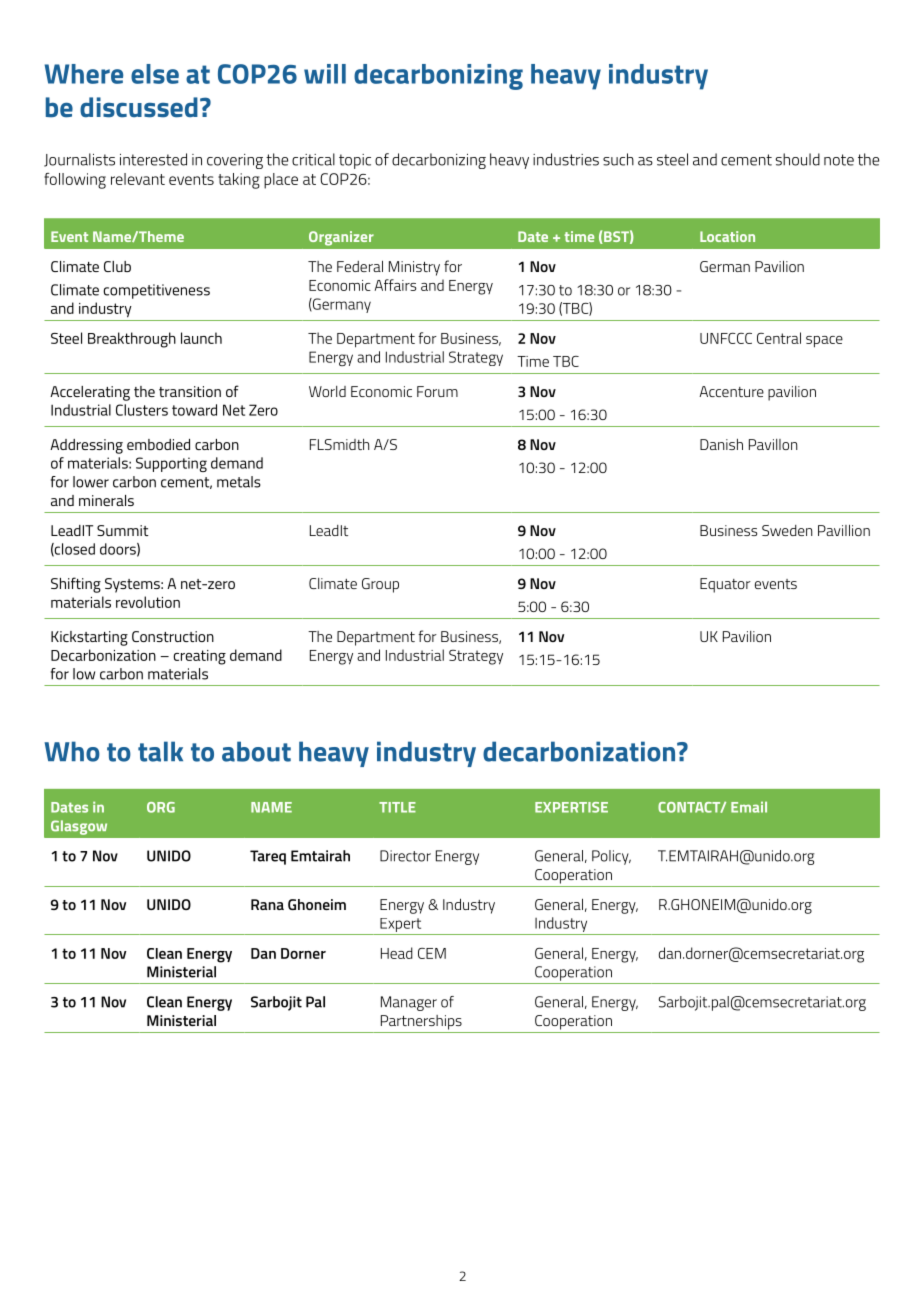 Image resolution: width=924 pixels, height=1308 pixels. Describe the element at coordinates (409, 1003) in the screenshot. I see `Manager` at that location.
